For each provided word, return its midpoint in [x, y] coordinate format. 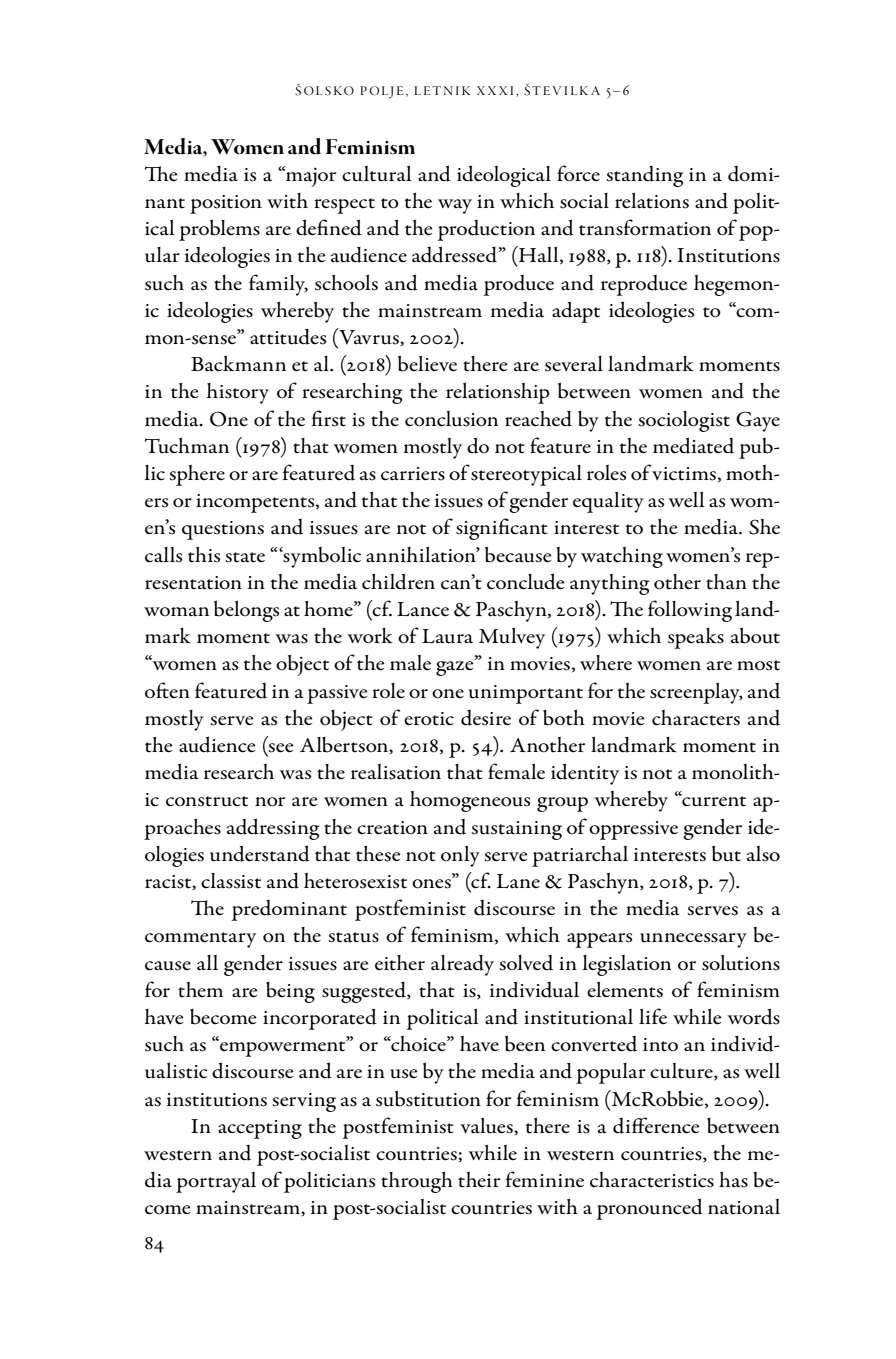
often [167, 690]
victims [684, 474]
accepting [260, 1129]
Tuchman [187, 446]
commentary [200, 940]
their [479, 1180]
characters [696, 718]
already [462, 965]
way [455, 206]
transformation [645, 227]
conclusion [451, 419]
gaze [456, 667]
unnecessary [693, 940]
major [310, 176]
